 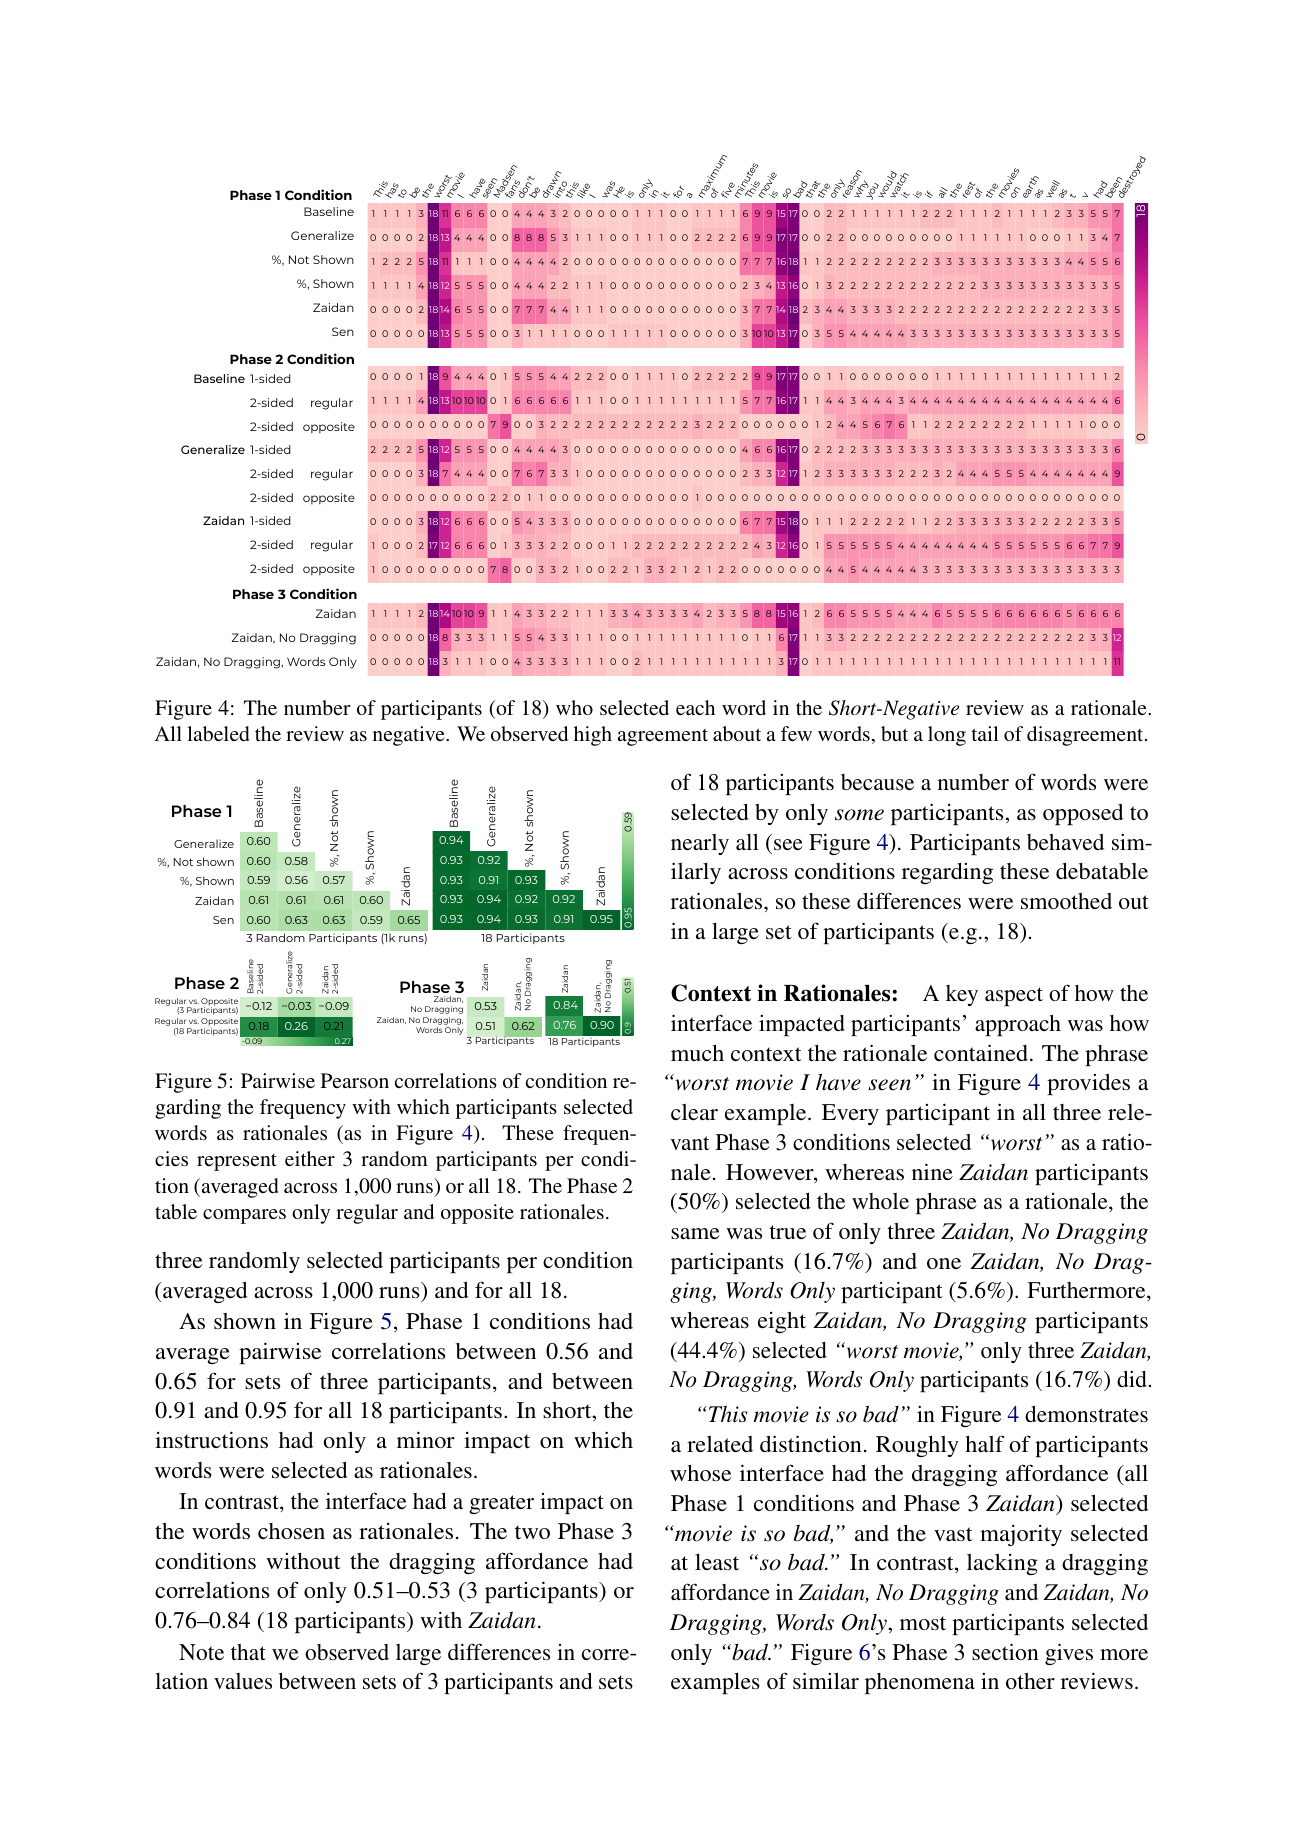 What do you see at coordinates (218, 733) in the image?
I see `labeled` at bounding box center [218, 733].
